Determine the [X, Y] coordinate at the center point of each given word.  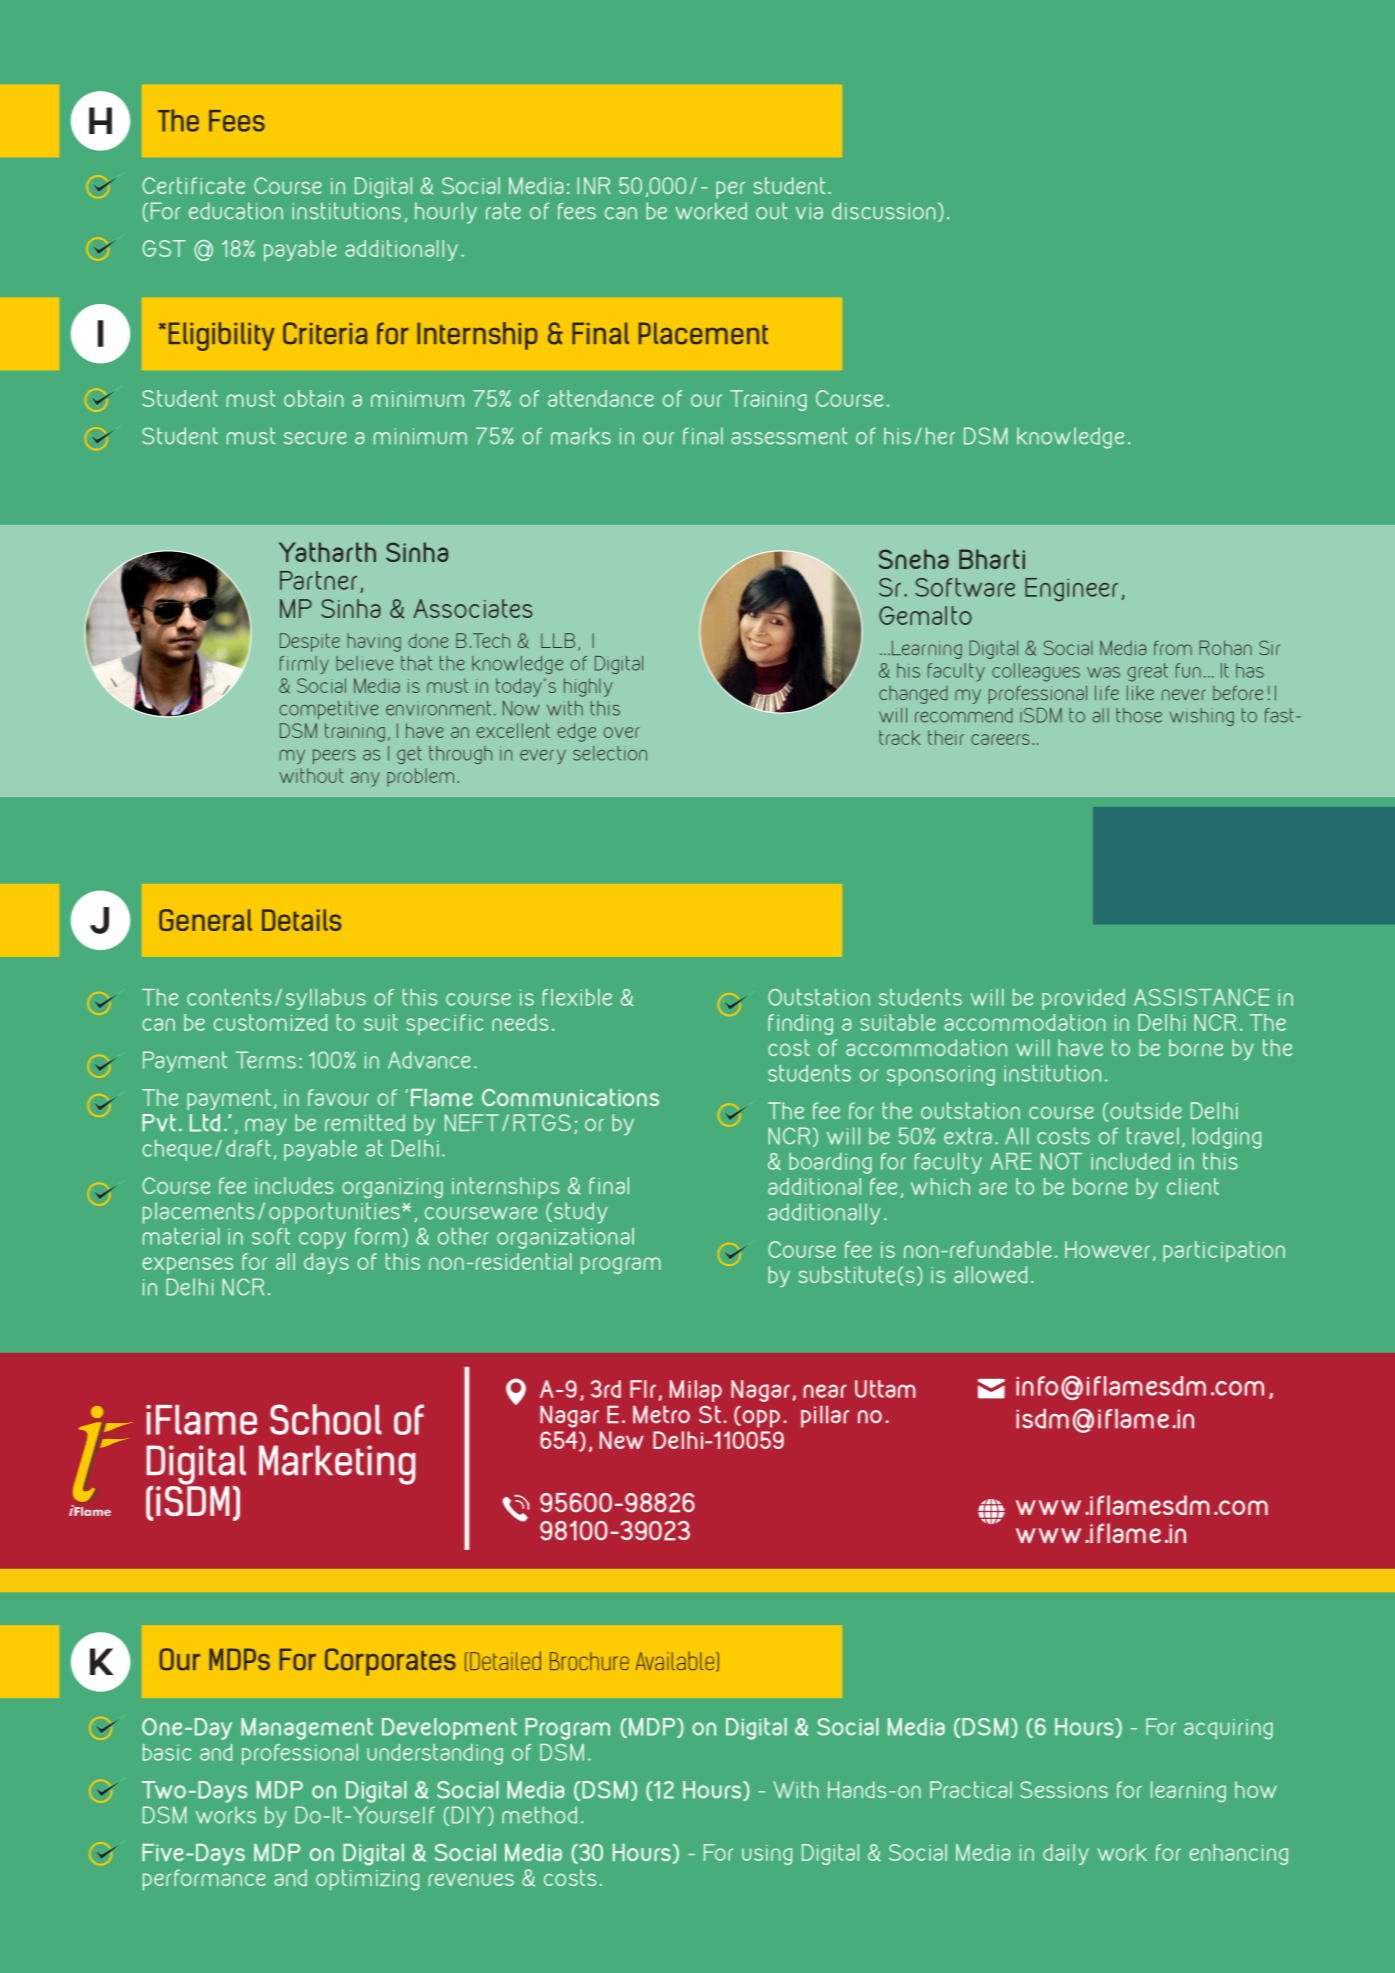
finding [800, 1024]
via [809, 211]
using [767, 1855]
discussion [883, 211]
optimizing [367, 1880]
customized [270, 1022]
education [236, 211]
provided [1083, 999]
